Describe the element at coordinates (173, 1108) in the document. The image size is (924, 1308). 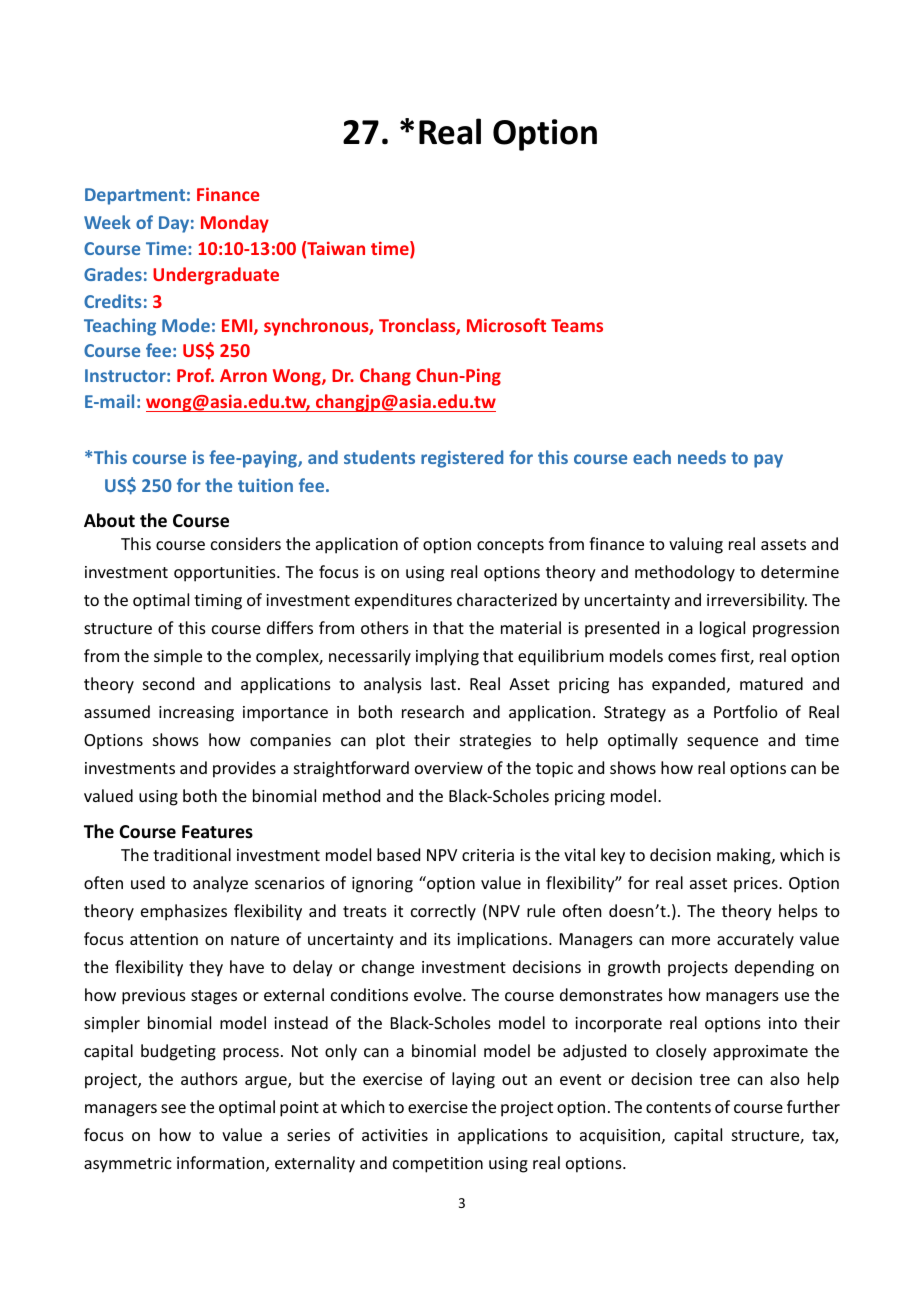
I see `see` at that location.
